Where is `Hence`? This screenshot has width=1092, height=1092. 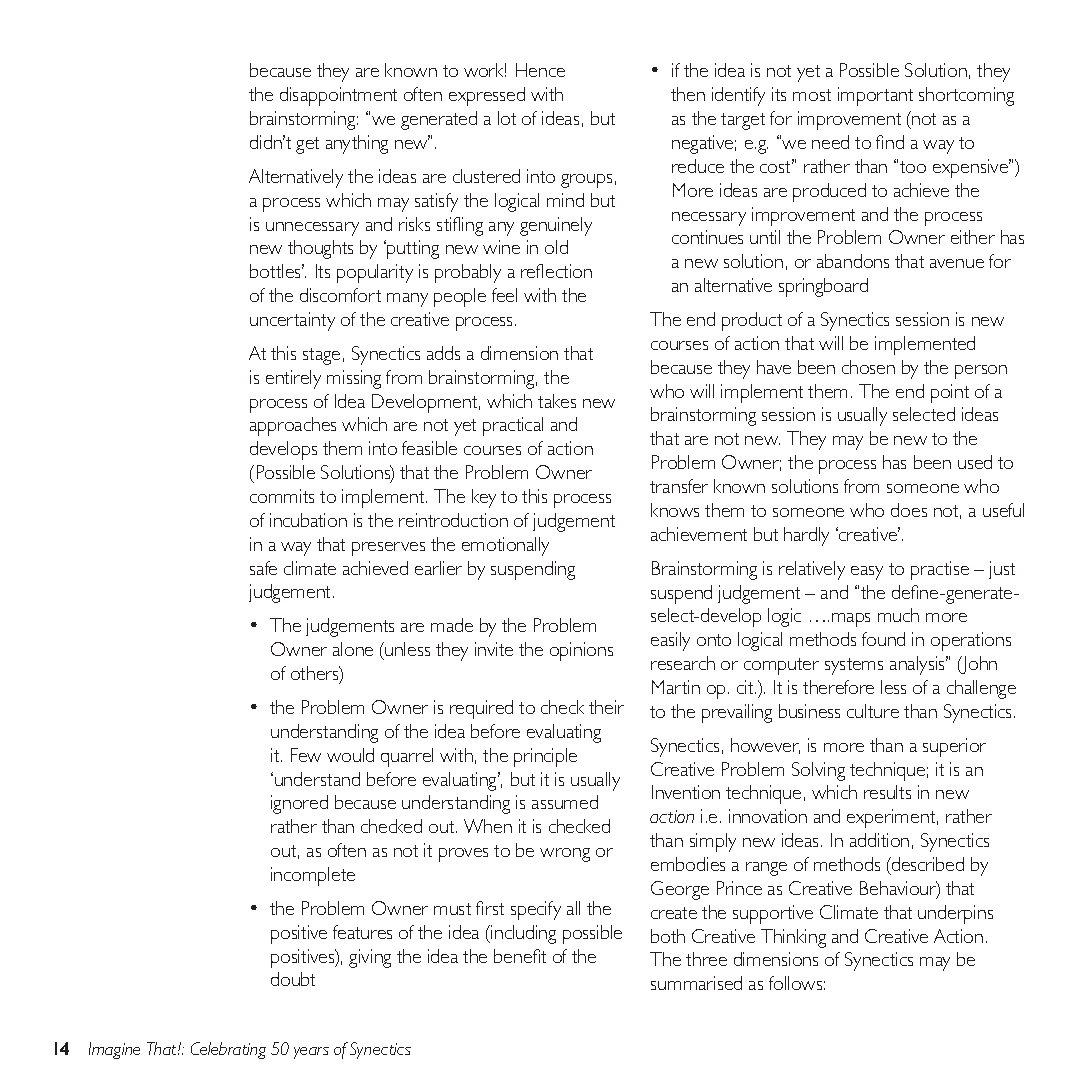
Hence is located at coordinates (540, 70).
